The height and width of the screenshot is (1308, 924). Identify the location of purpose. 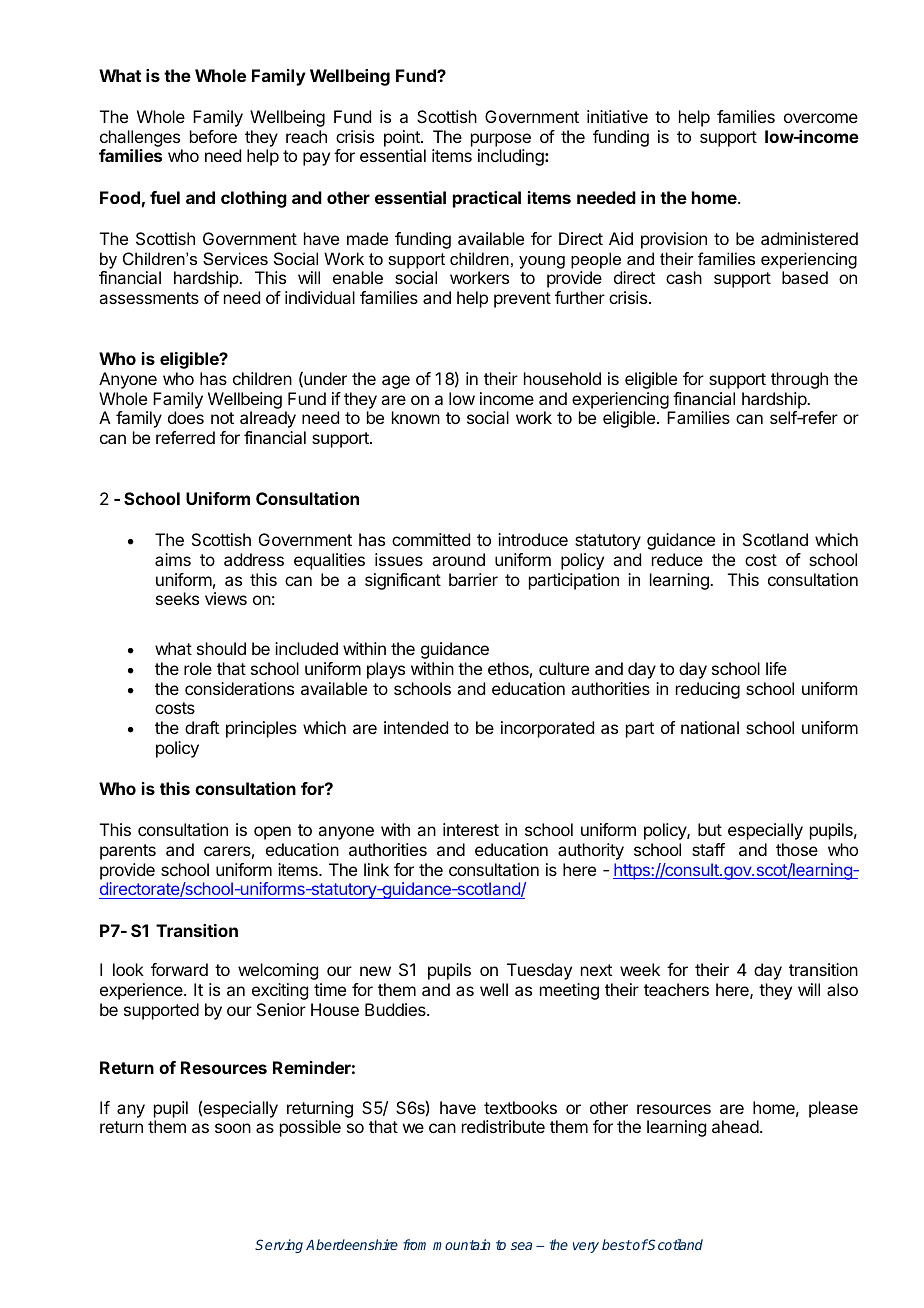
(501, 140).
